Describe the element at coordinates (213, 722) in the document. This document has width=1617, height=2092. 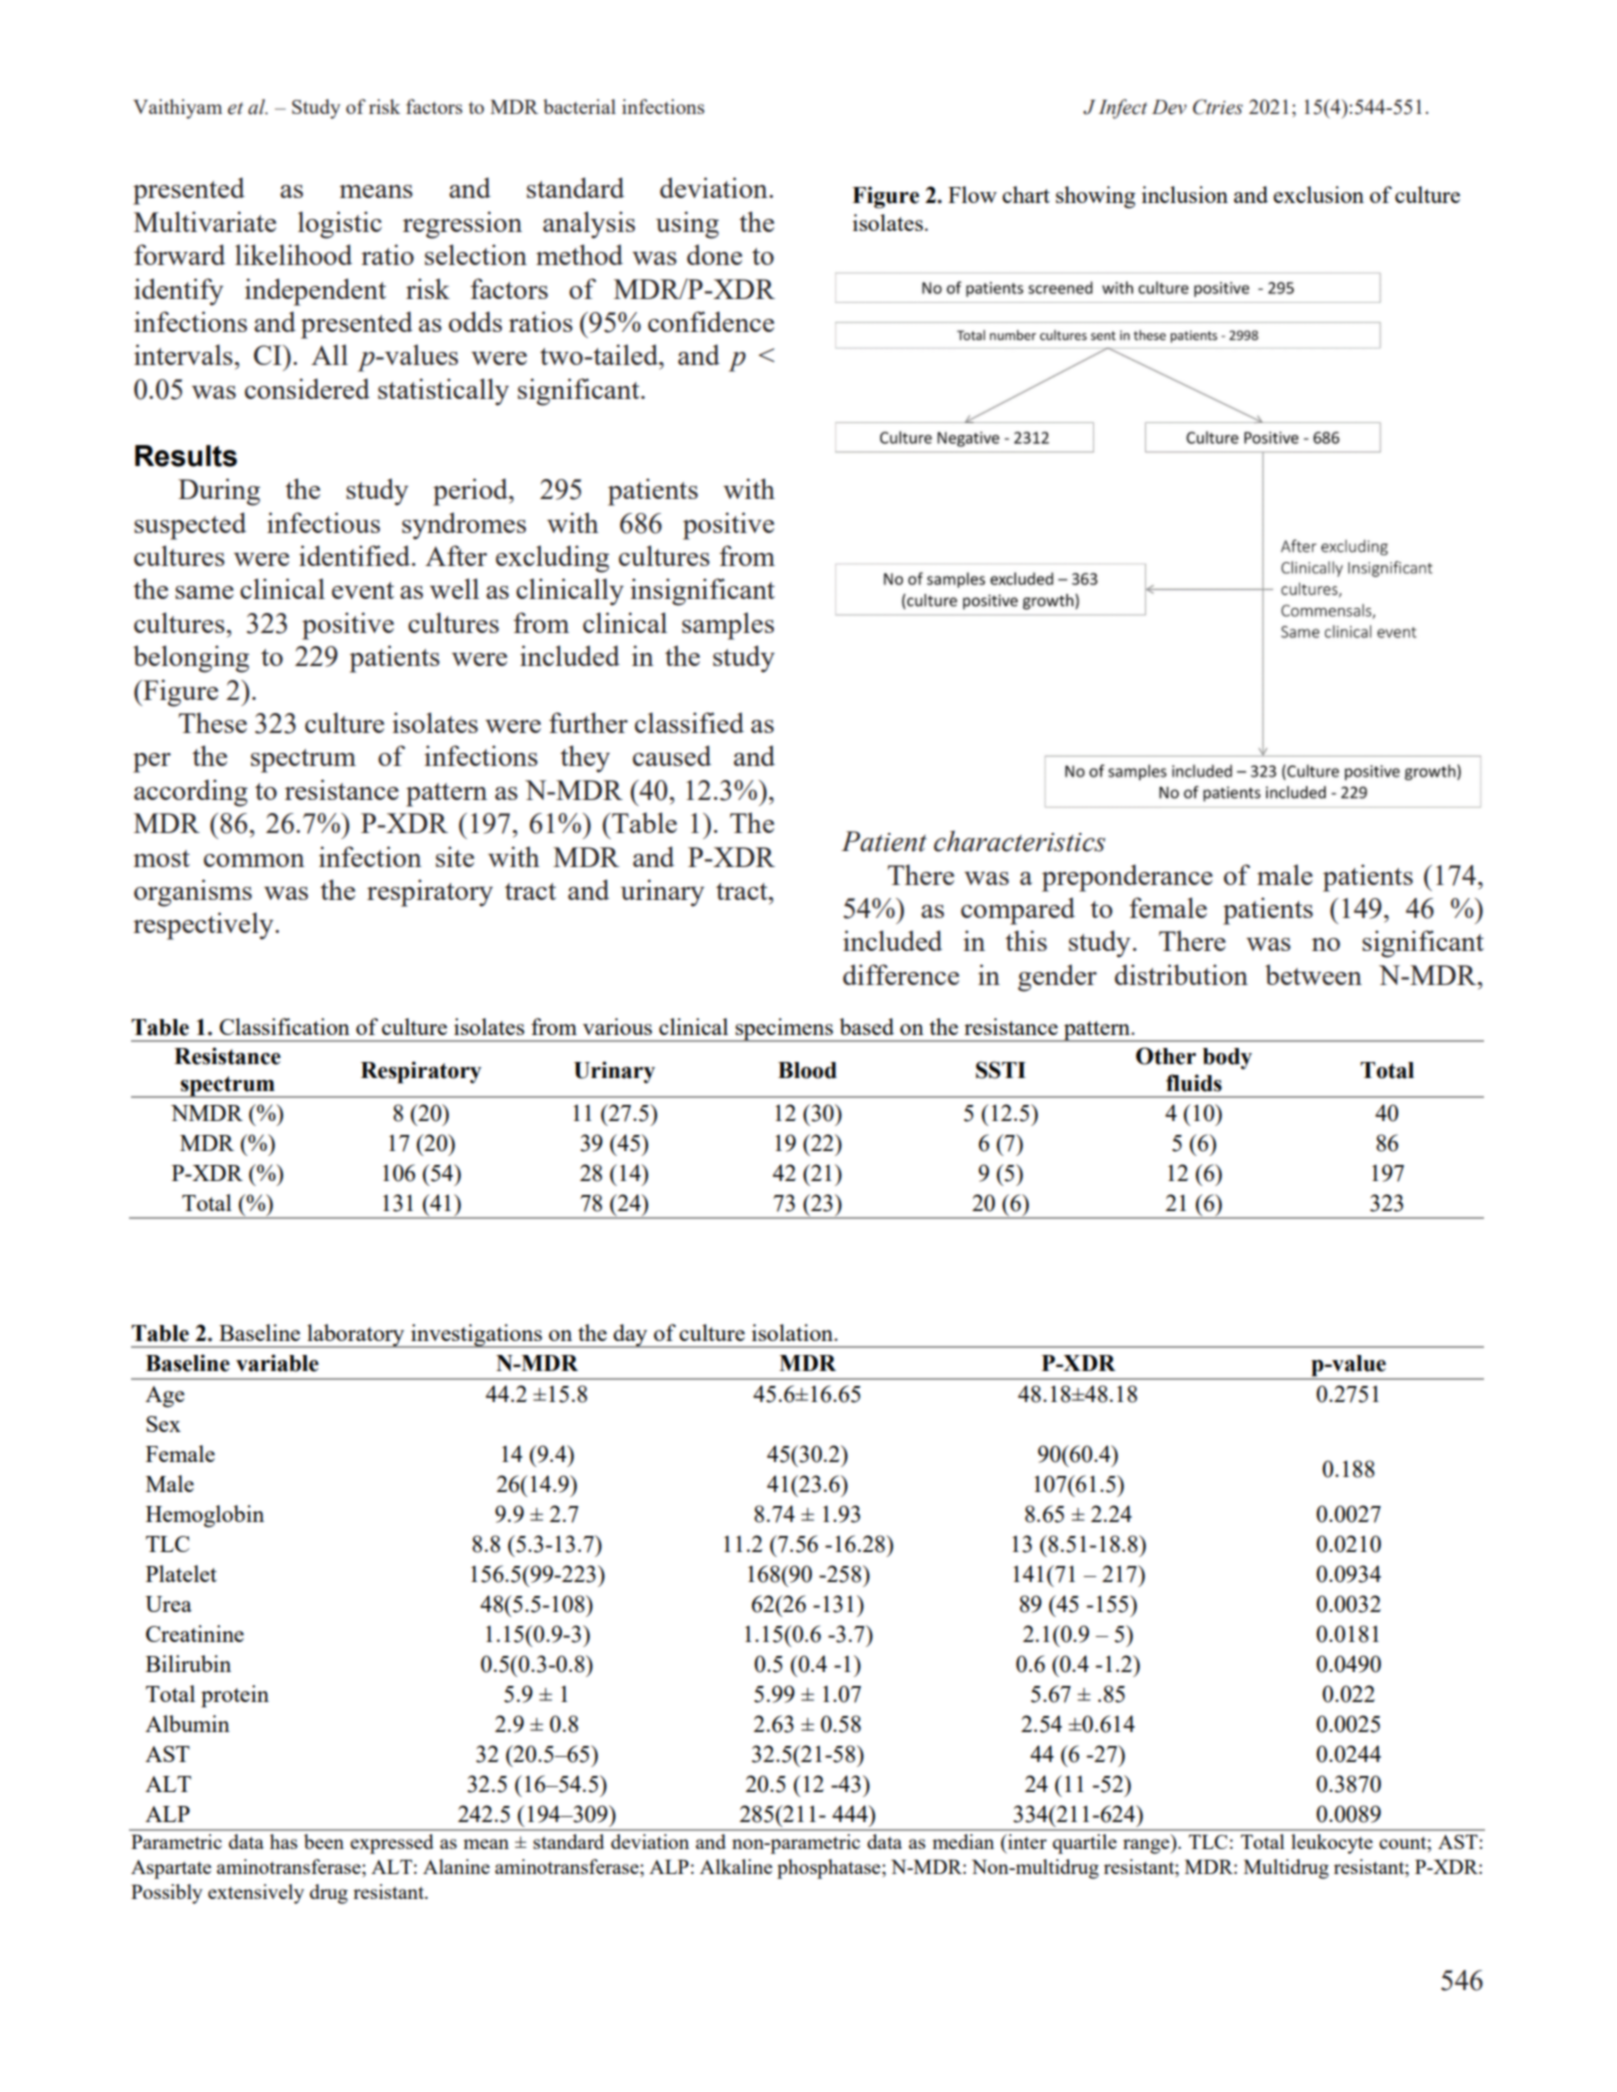
I see `These` at that location.
